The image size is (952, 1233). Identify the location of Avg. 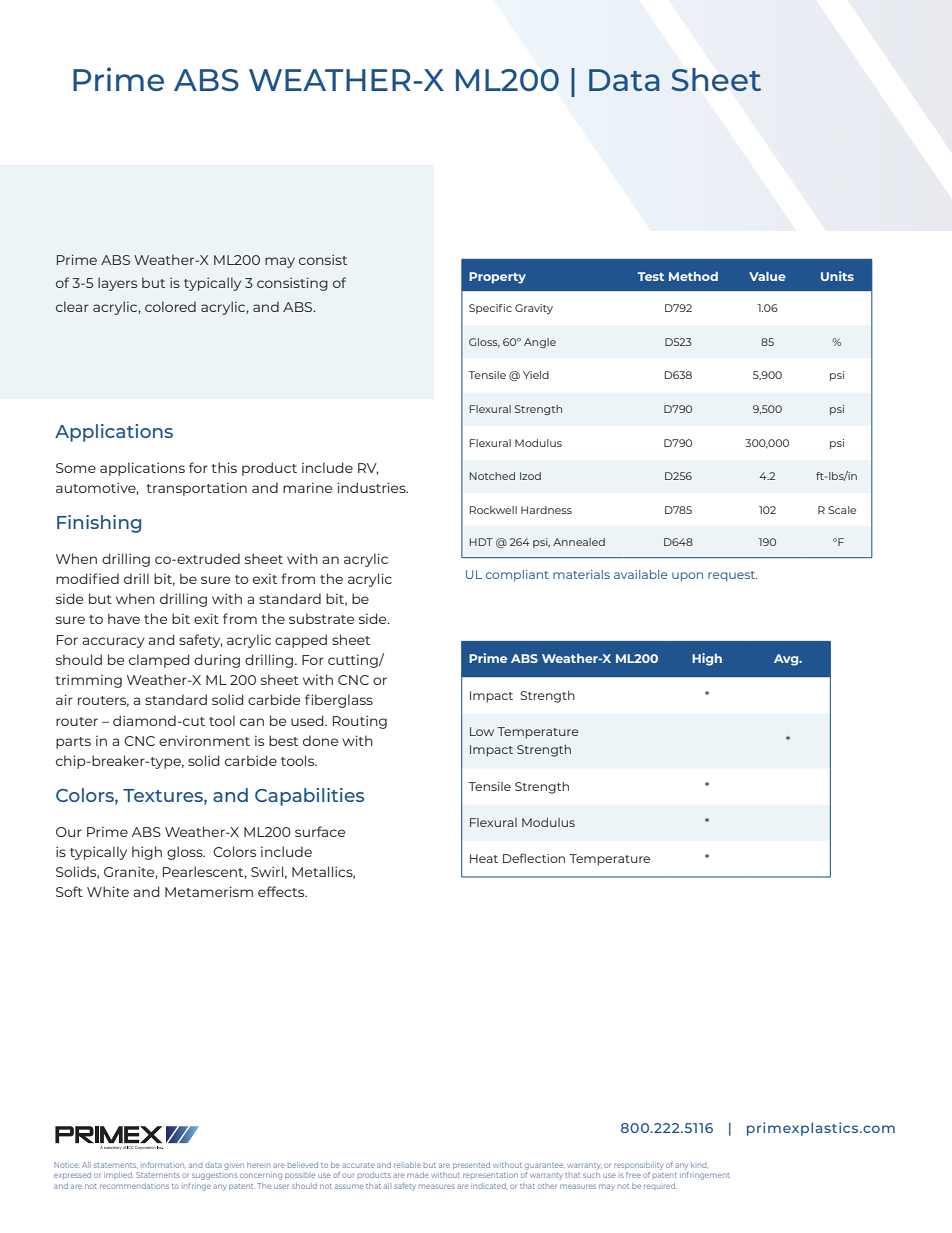
(787, 660).
